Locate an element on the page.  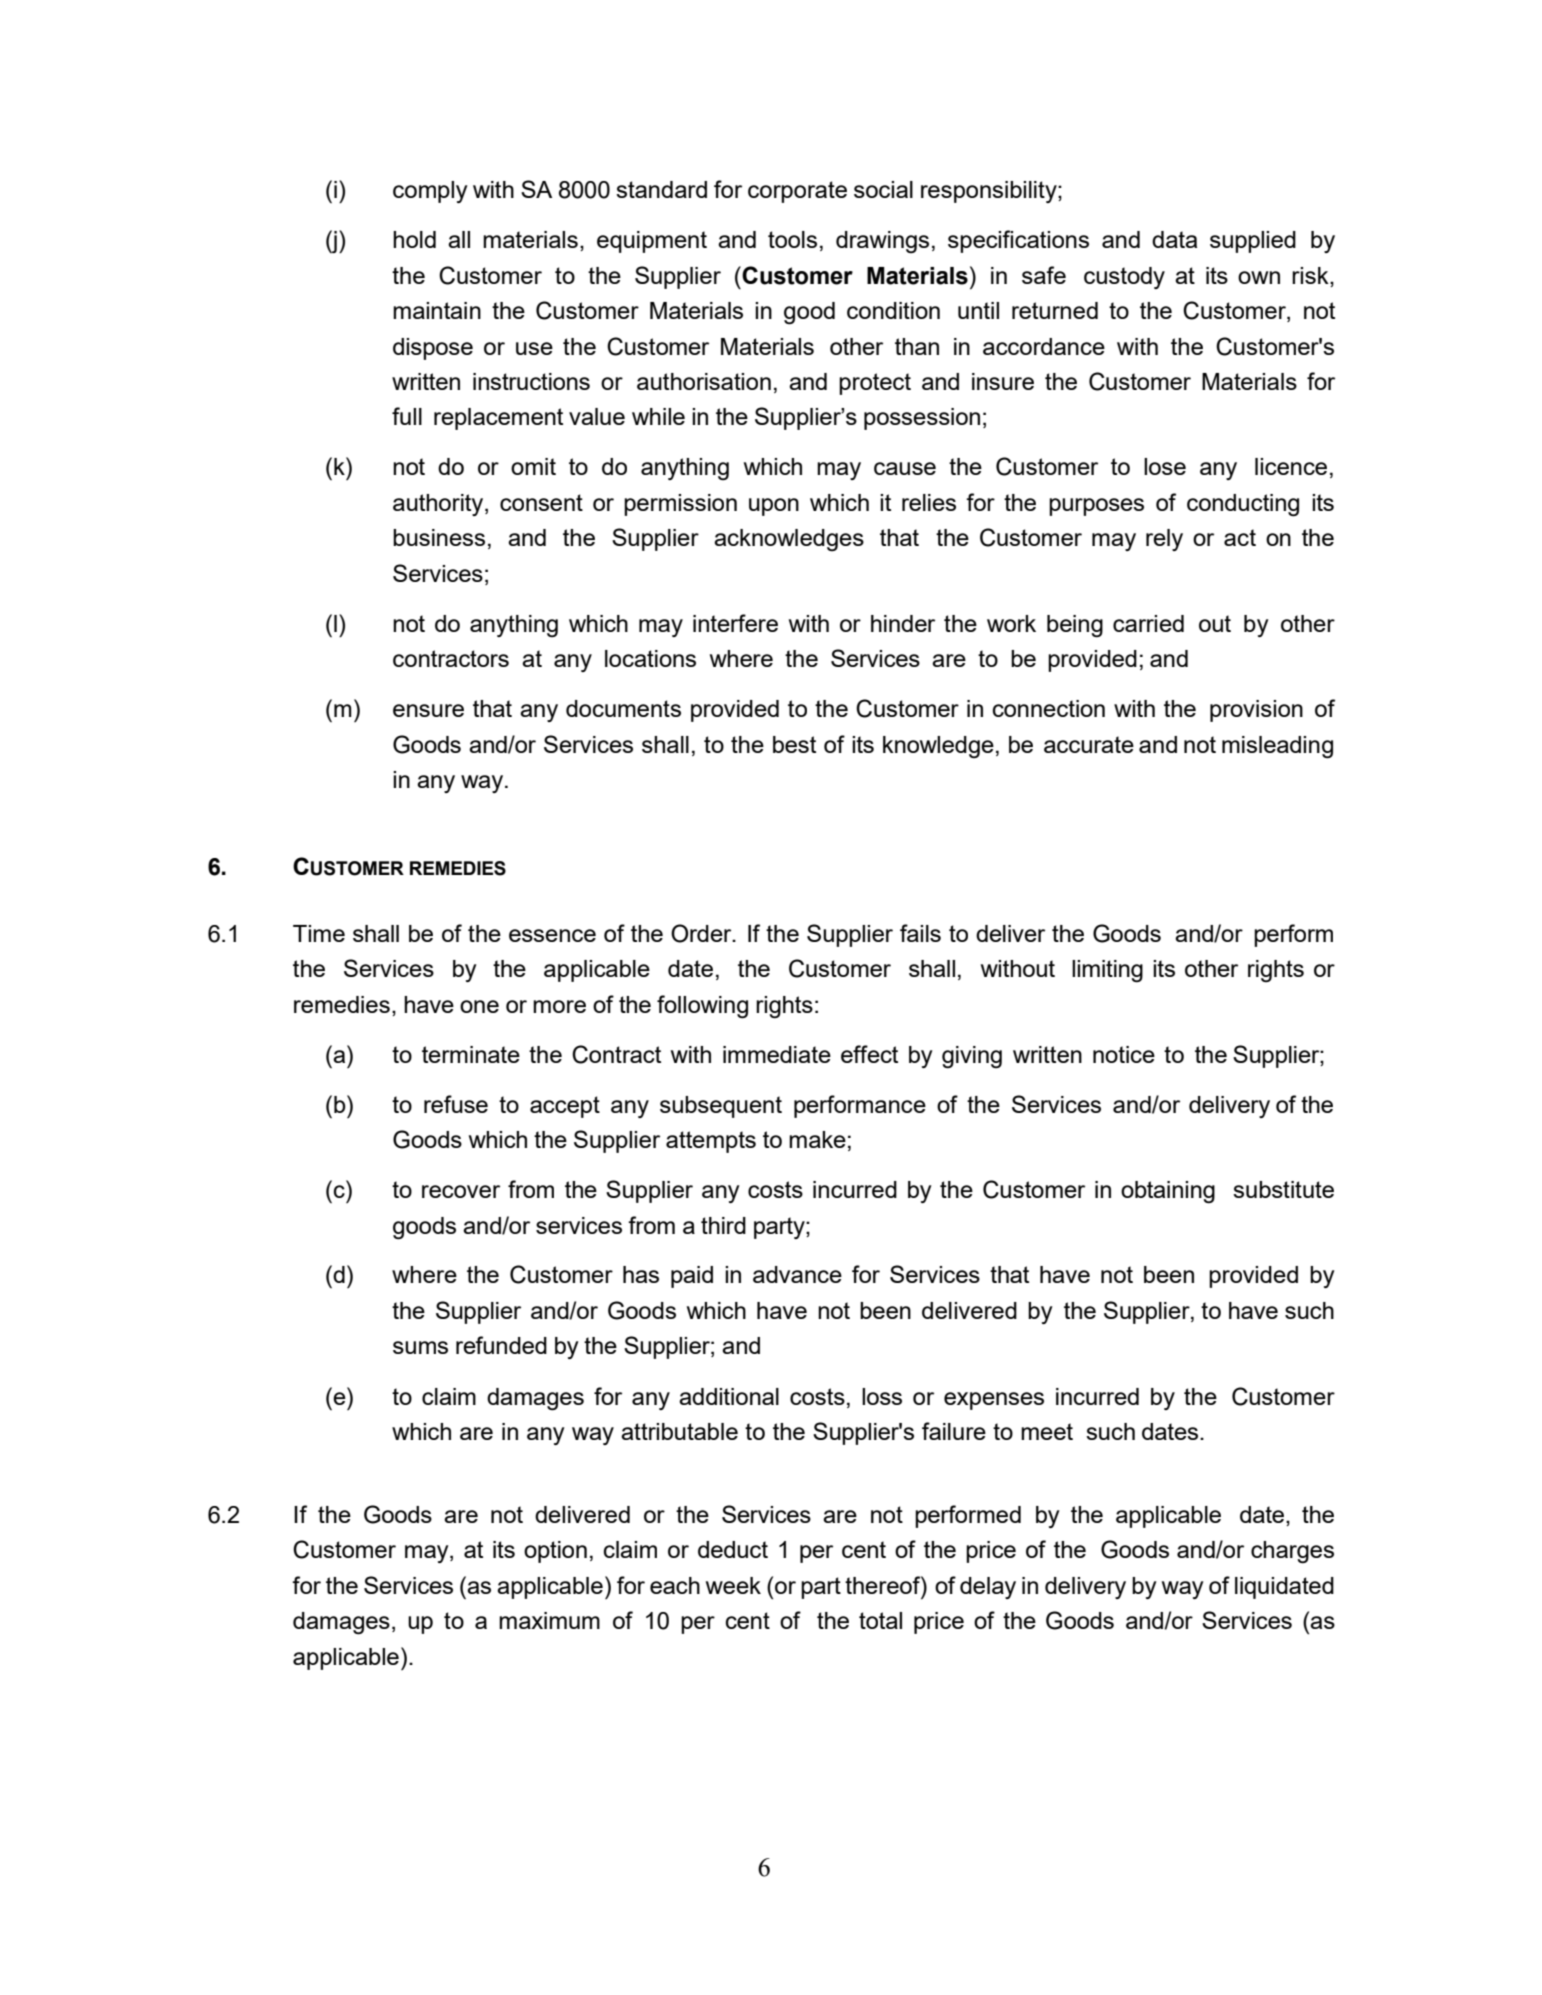
make is located at coordinates (817, 1139).
